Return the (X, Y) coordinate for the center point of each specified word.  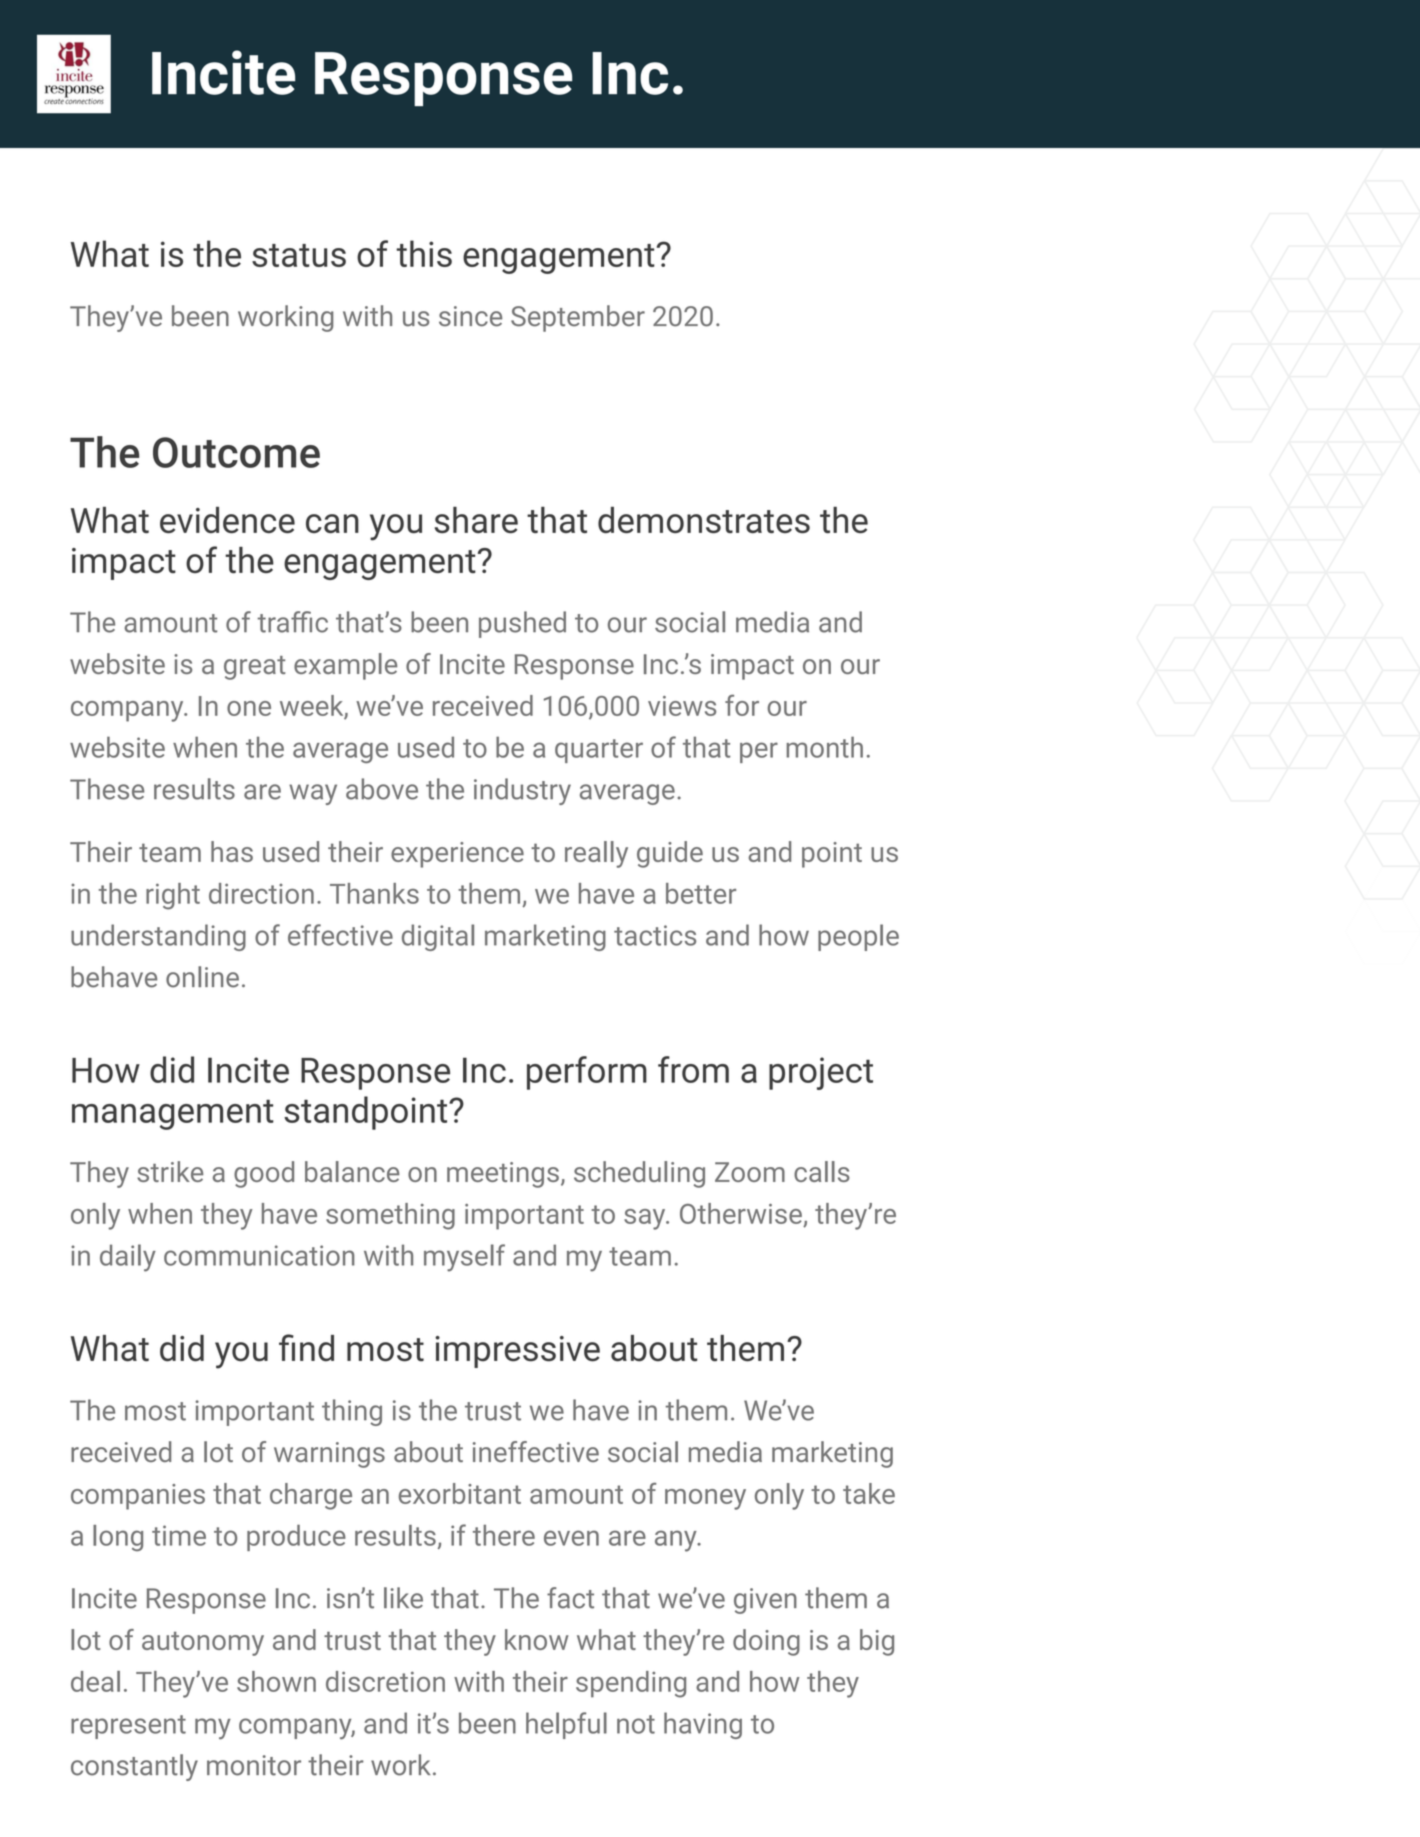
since (470, 316)
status (299, 255)
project (821, 1073)
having (703, 1725)
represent (128, 1727)
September (578, 318)
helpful (566, 1725)
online (202, 977)
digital (438, 937)
